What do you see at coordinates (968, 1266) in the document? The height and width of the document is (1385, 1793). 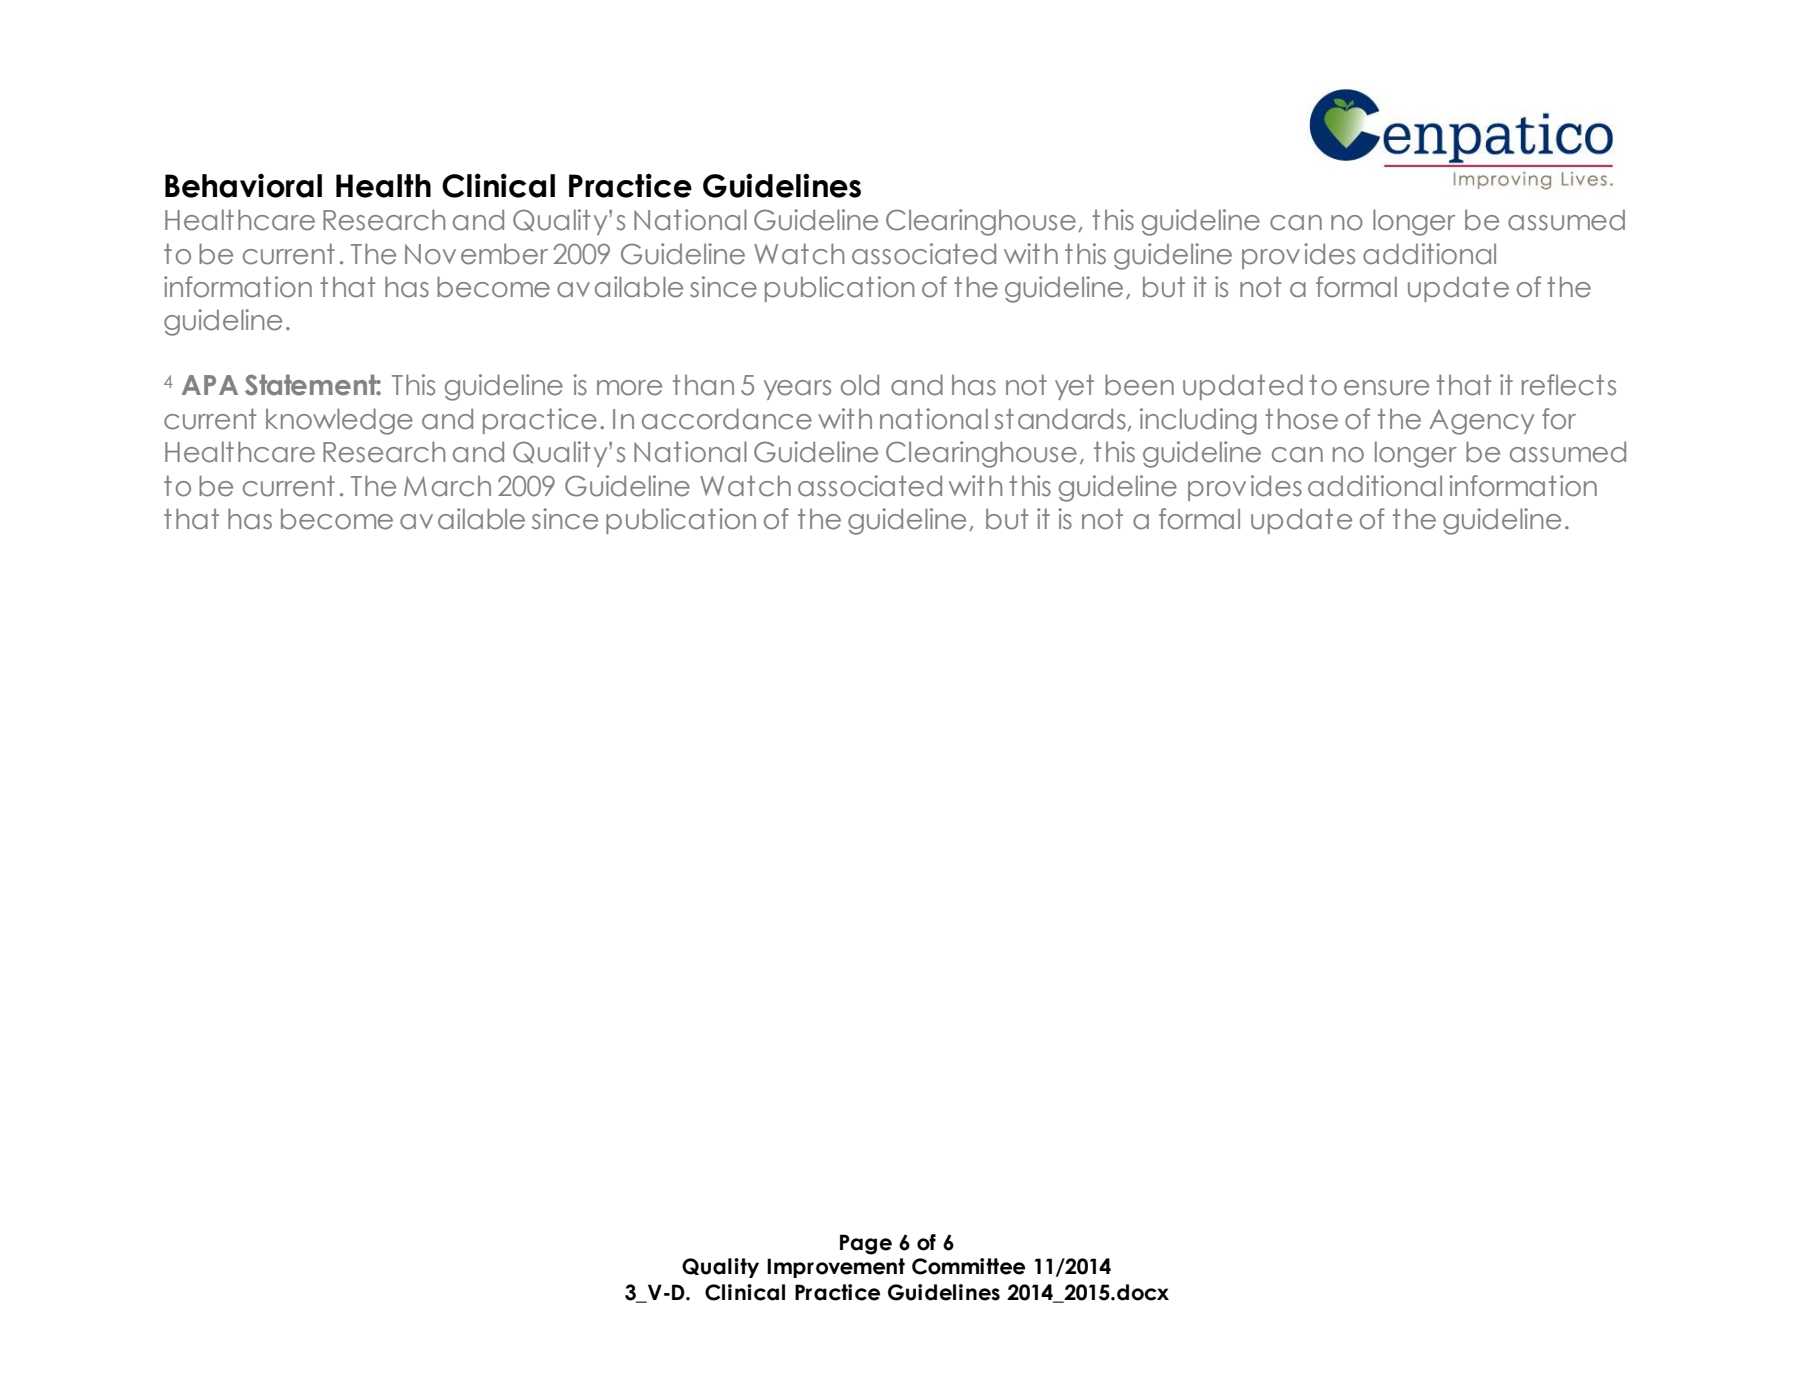 I see `Committee` at bounding box center [968, 1266].
